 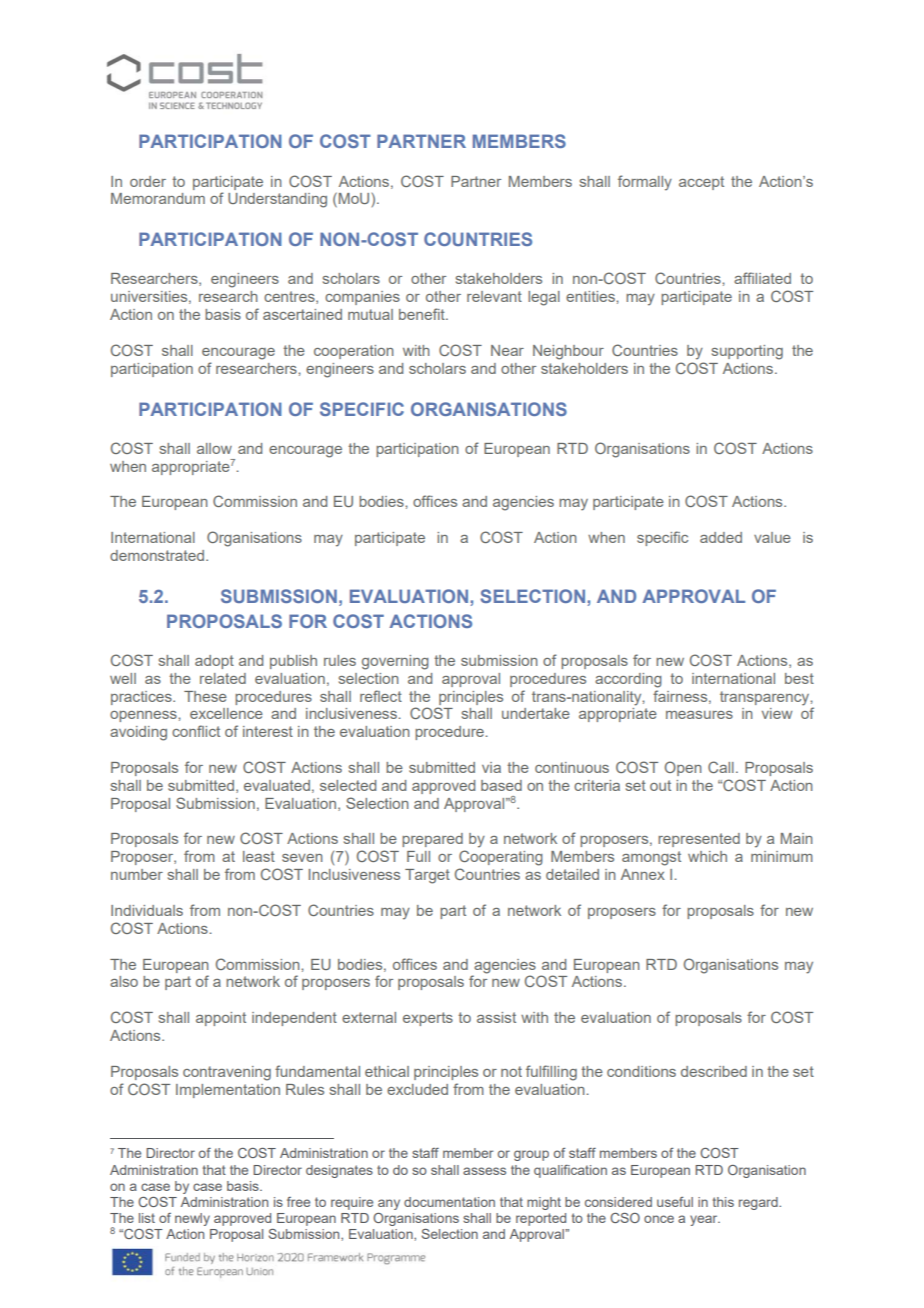 I want to click on Individuals, so click(x=147, y=910).
